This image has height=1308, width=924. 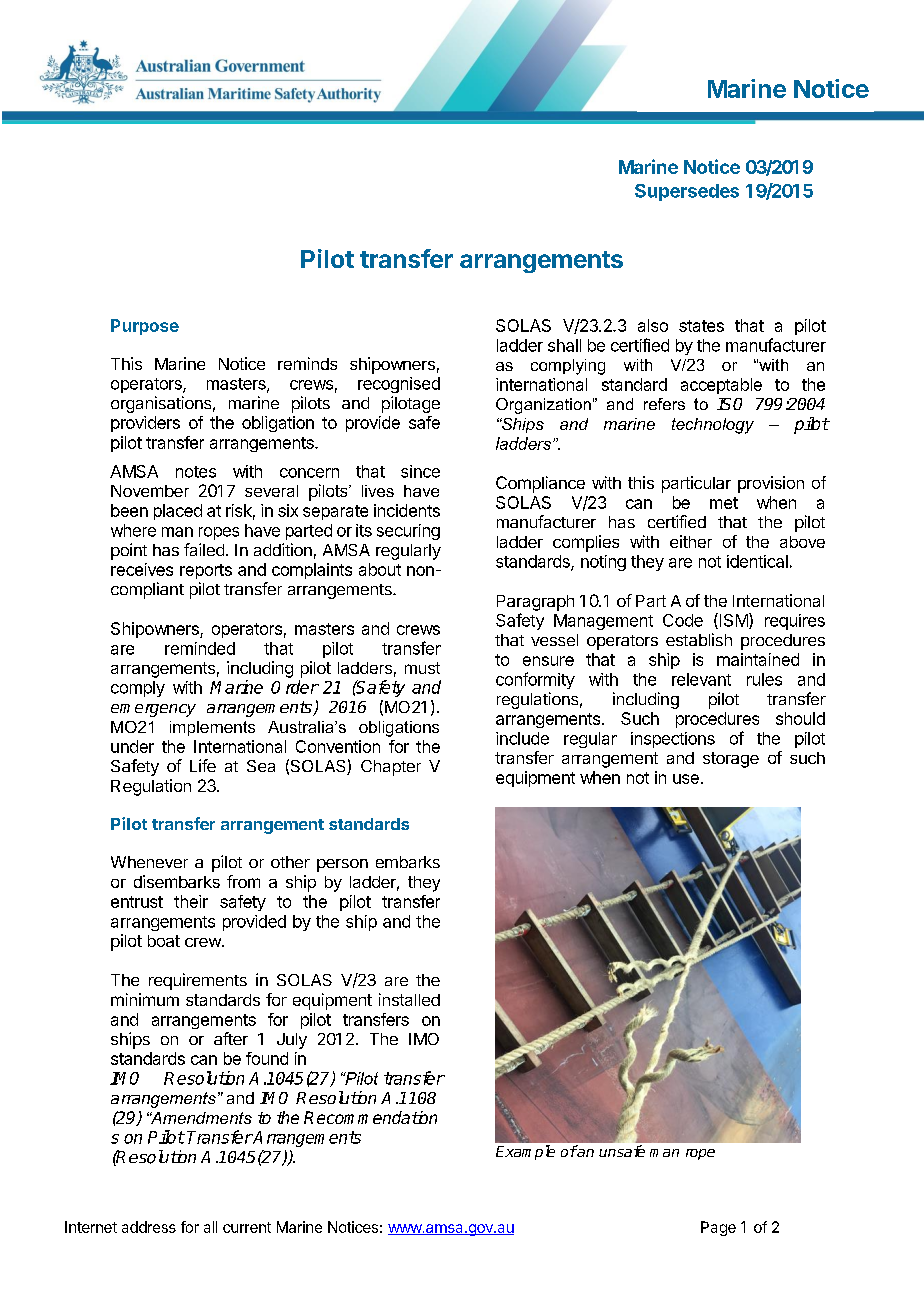 I want to click on Supersedes, so click(x=687, y=192).
